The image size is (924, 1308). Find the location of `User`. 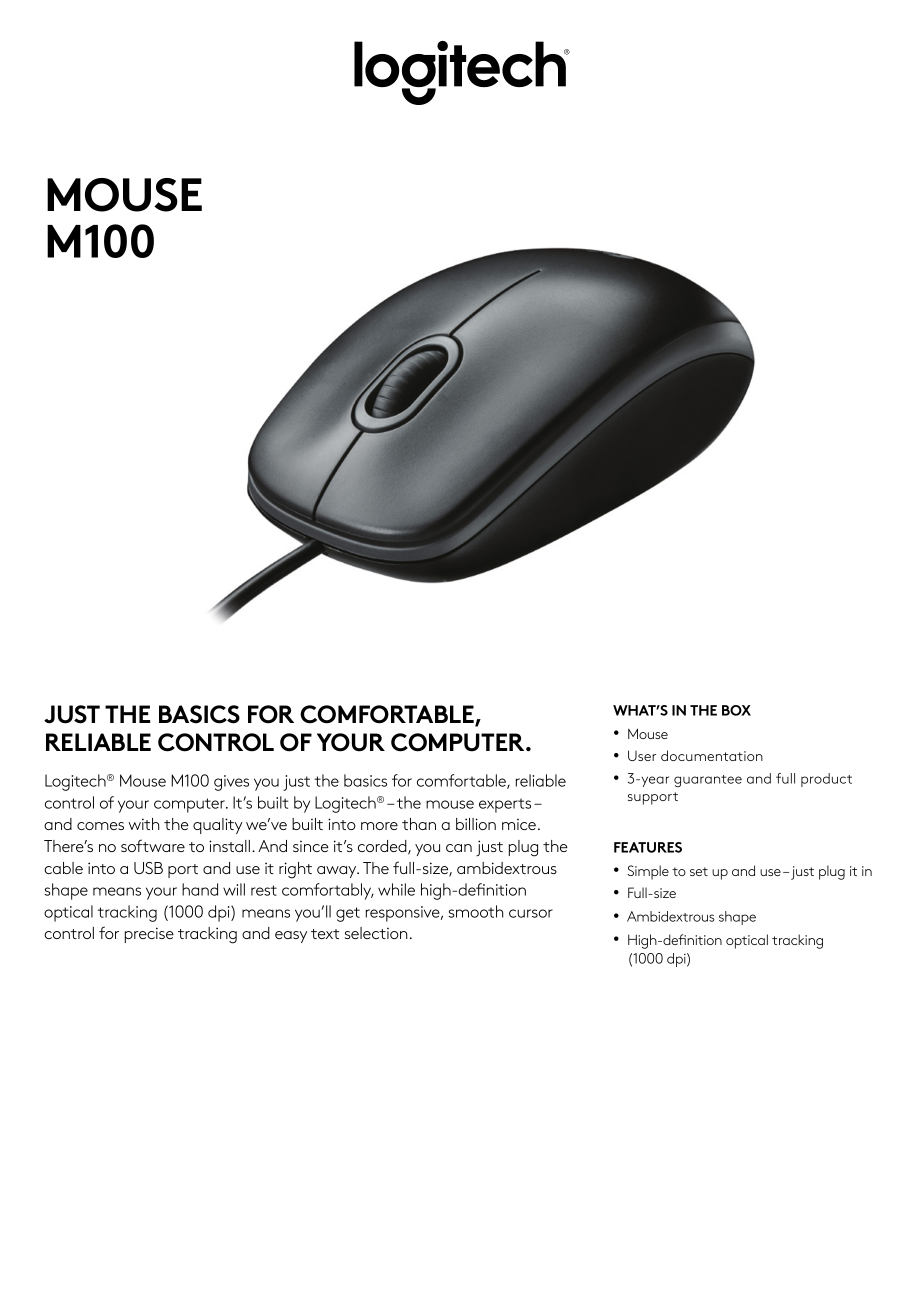

User is located at coordinates (642, 755).
